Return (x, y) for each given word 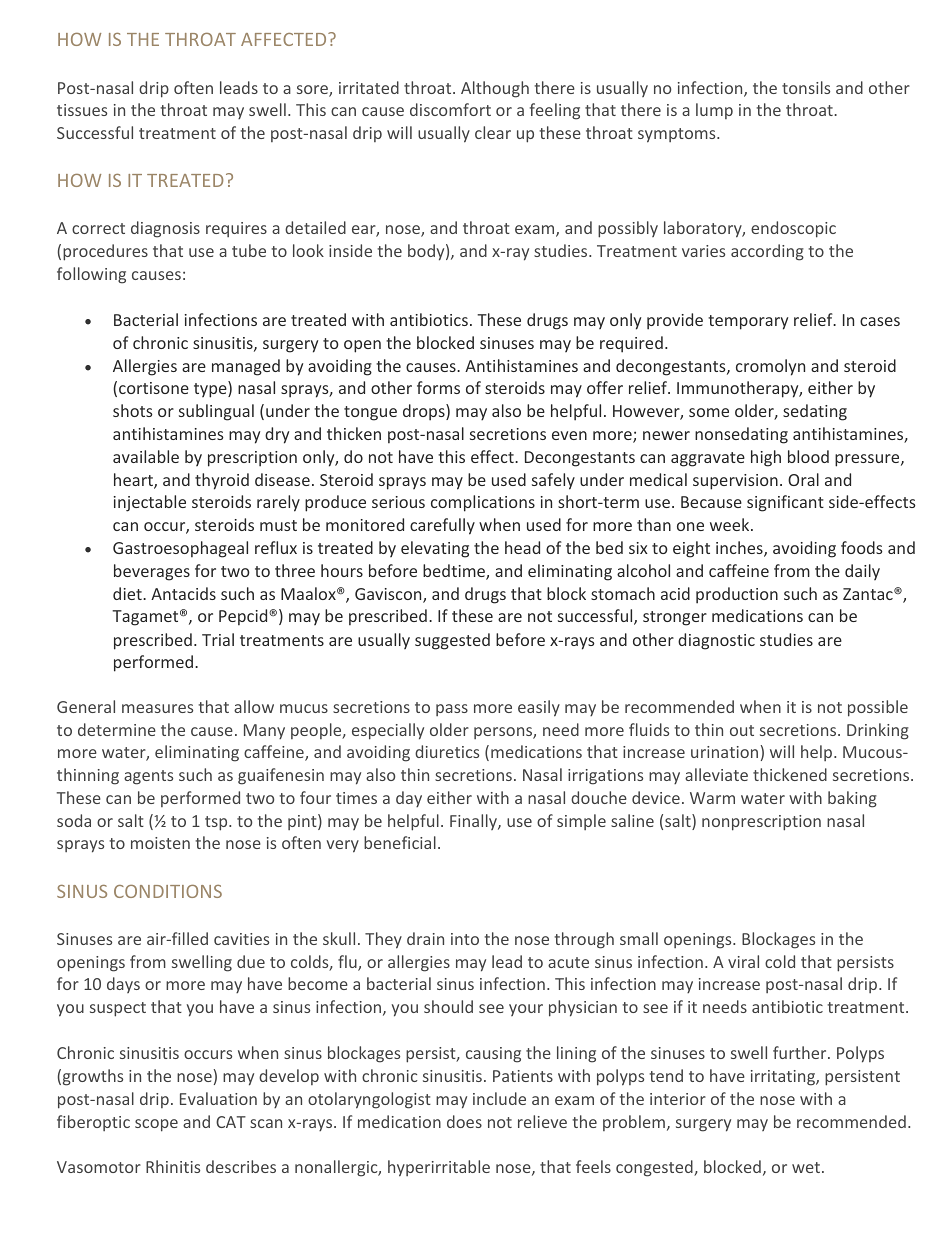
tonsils (806, 87)
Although (495, 89)
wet (807, 1167)
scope (156, 1125)
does (464, 1121)
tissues (82, 110)
